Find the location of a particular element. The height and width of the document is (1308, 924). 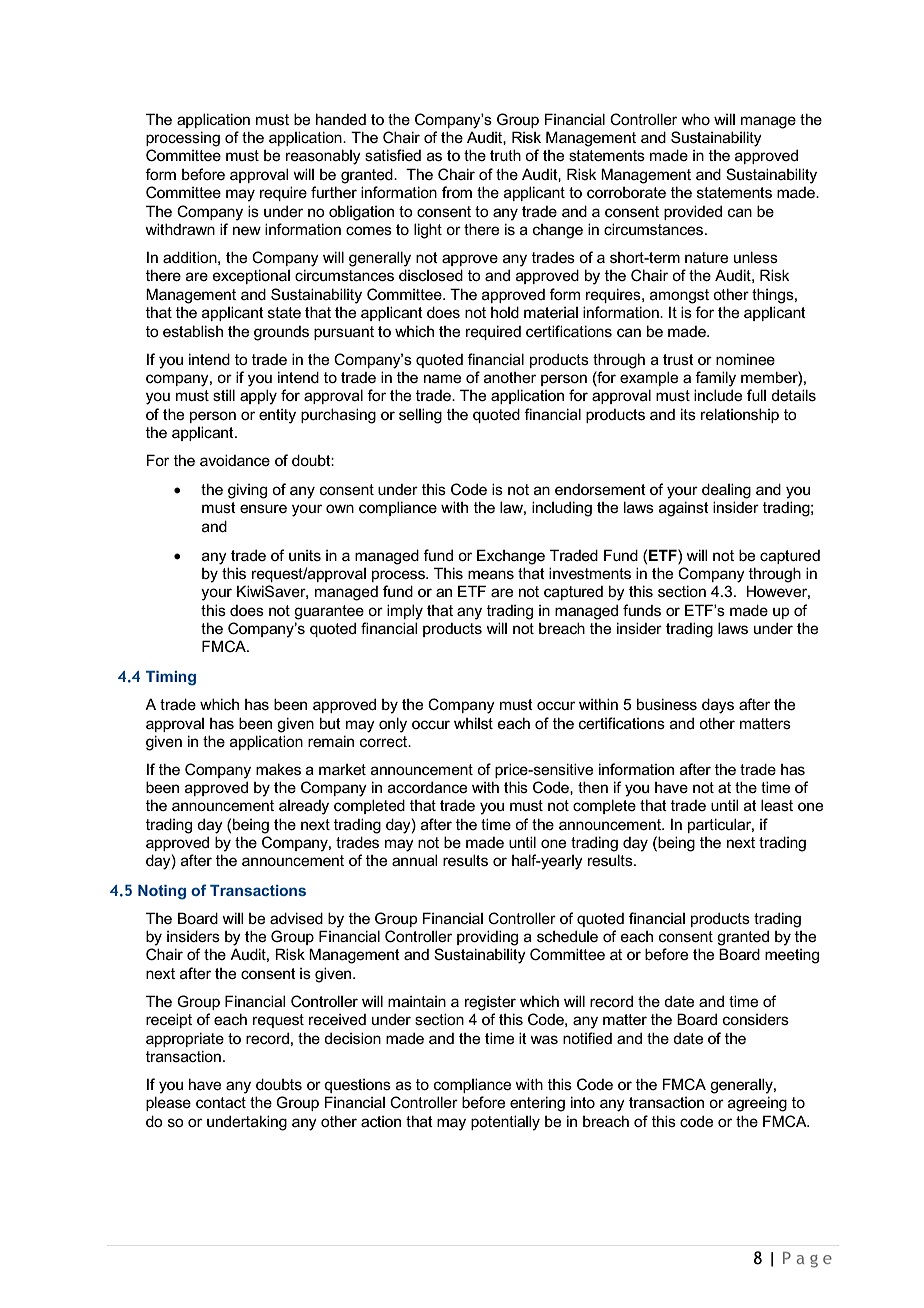

truth is located at coordinates (505, 155).
